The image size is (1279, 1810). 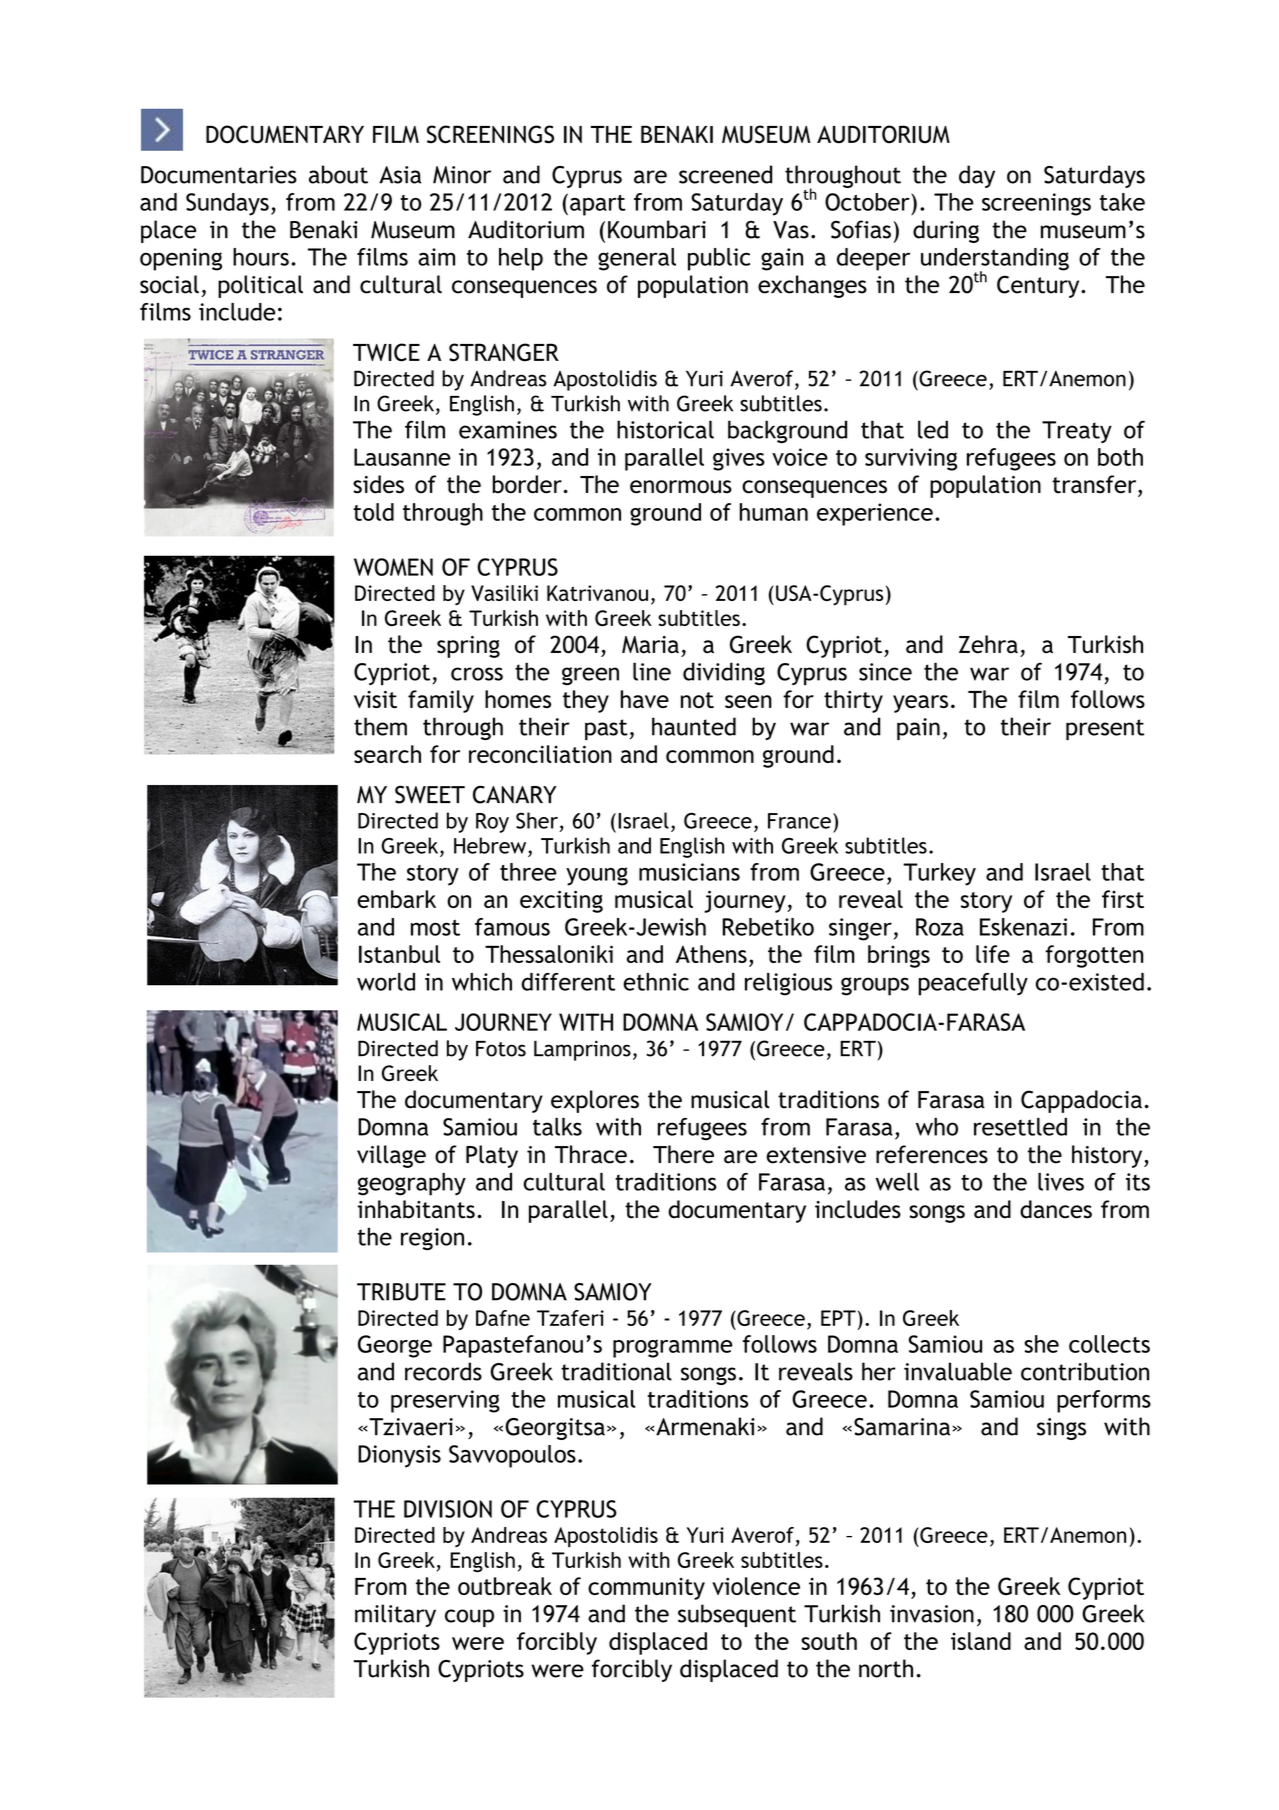 What do you see at coordinates (396, 899) in the page?
I see `embark` at bounding box center [396, 899].
